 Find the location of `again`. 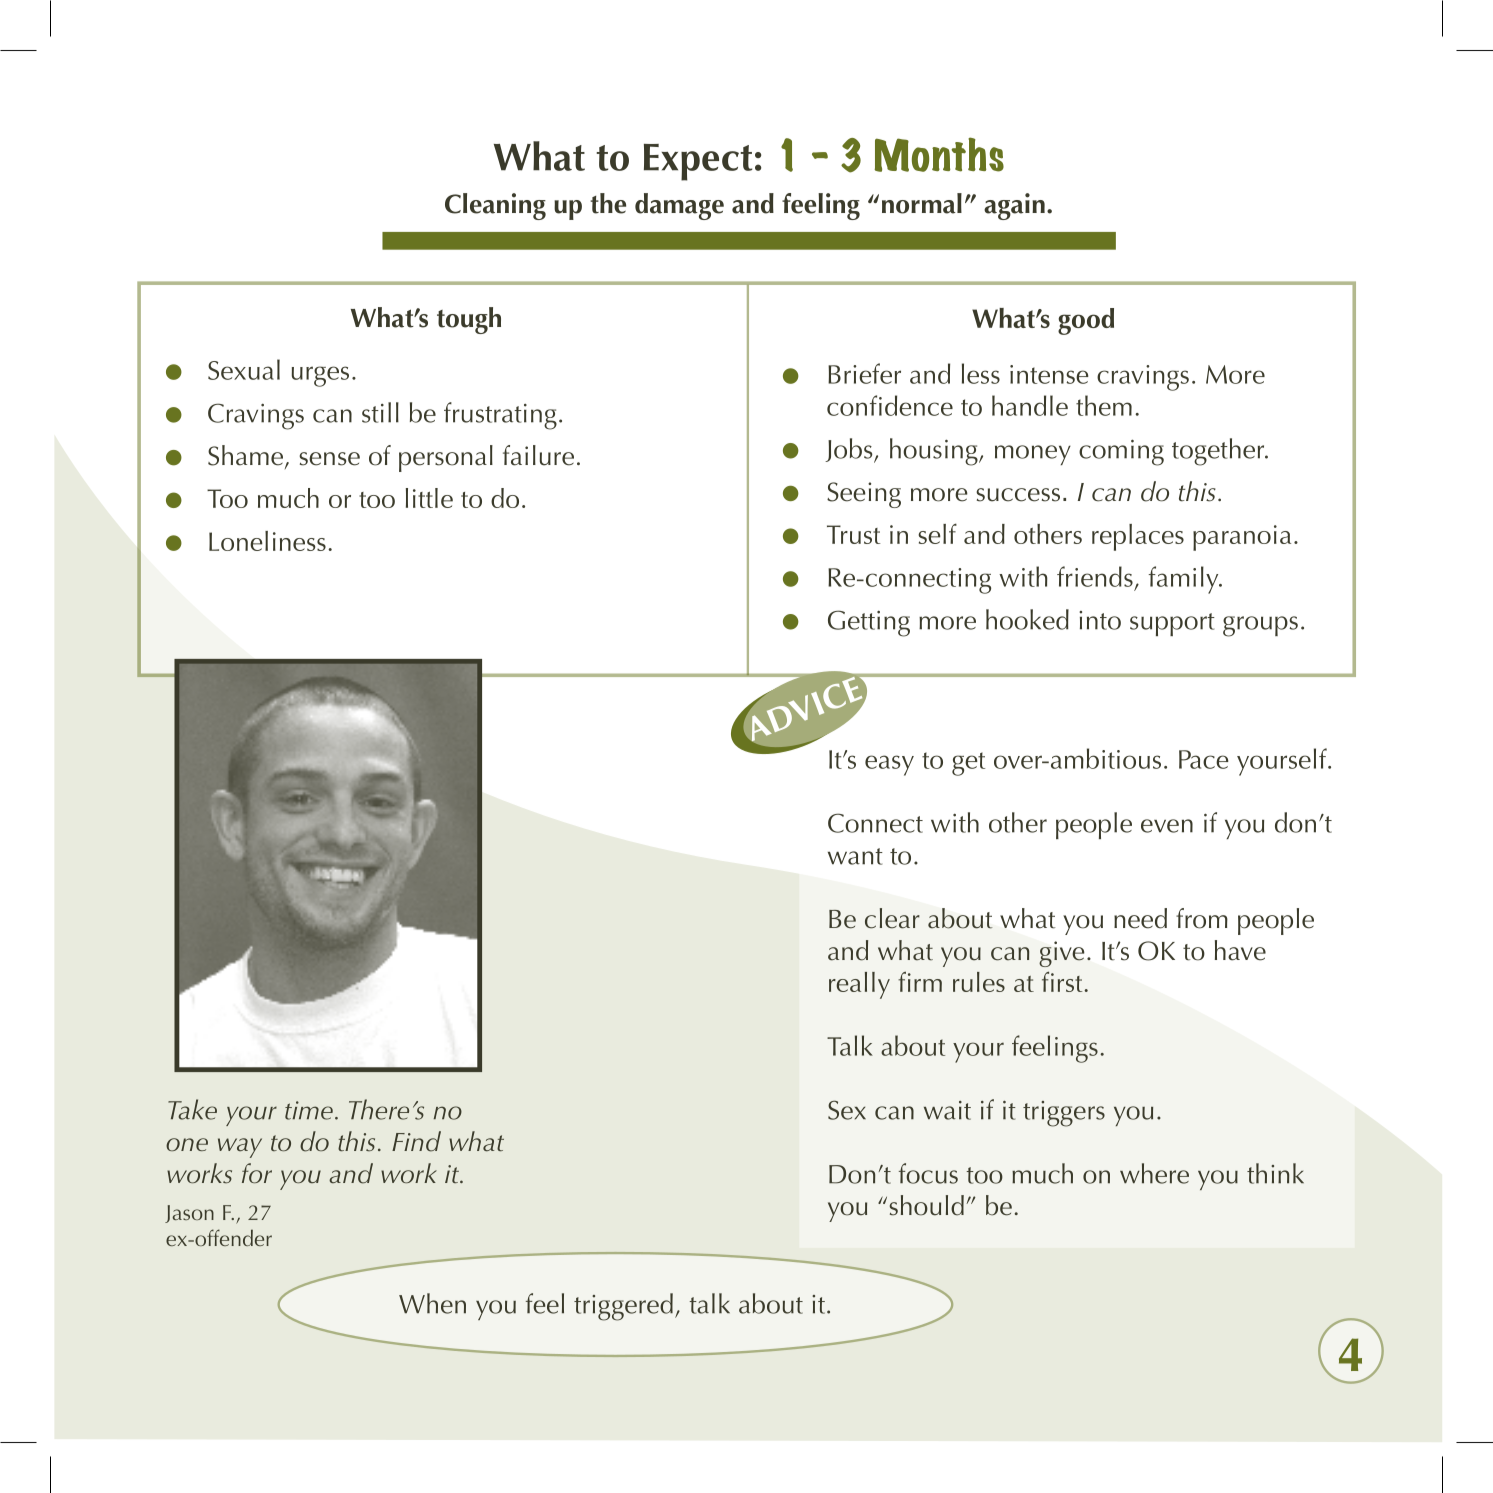

again is located at coordinates (1014, 206).
